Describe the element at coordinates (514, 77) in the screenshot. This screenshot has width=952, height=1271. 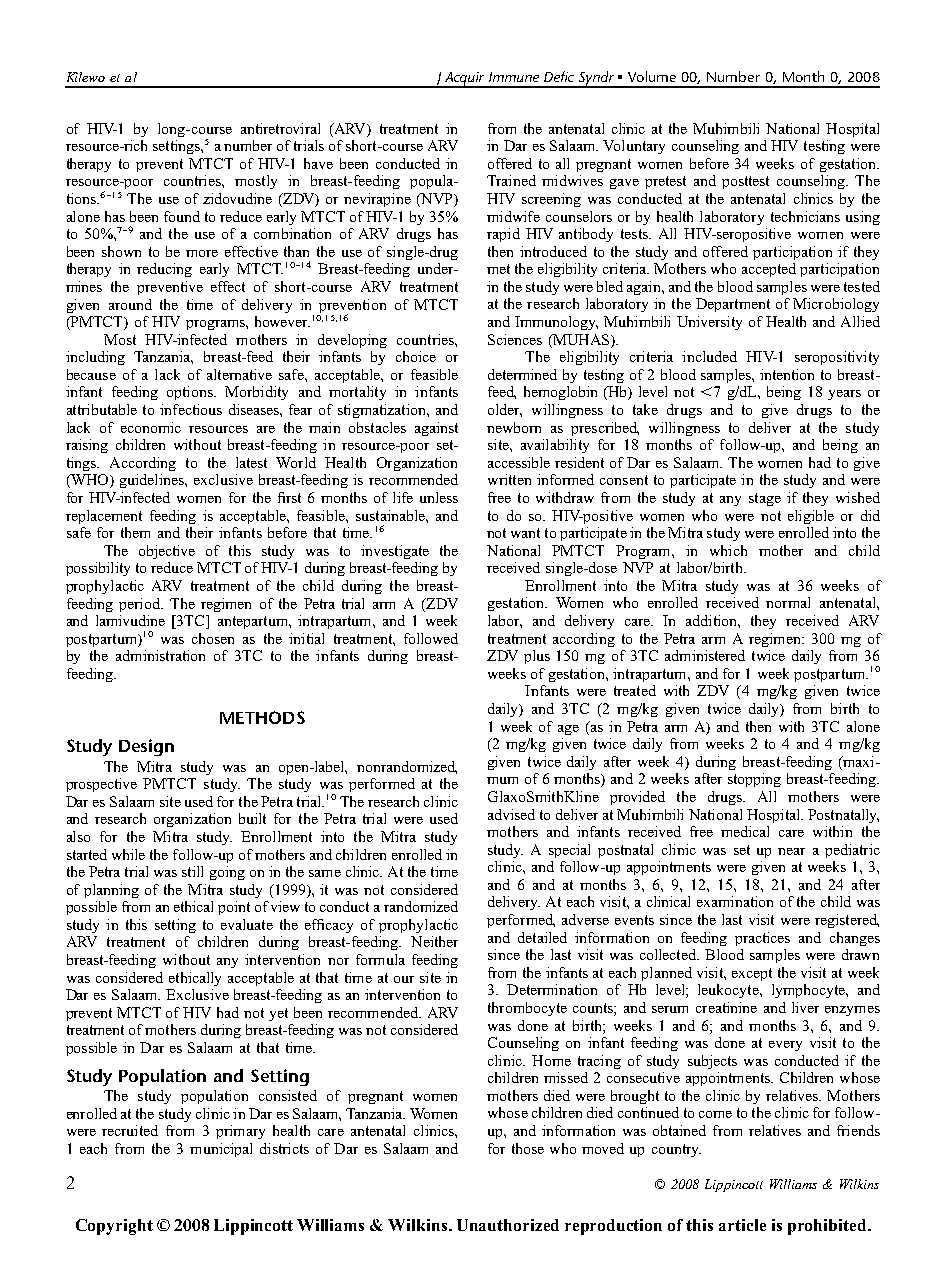
I see `Immune` at that location.
